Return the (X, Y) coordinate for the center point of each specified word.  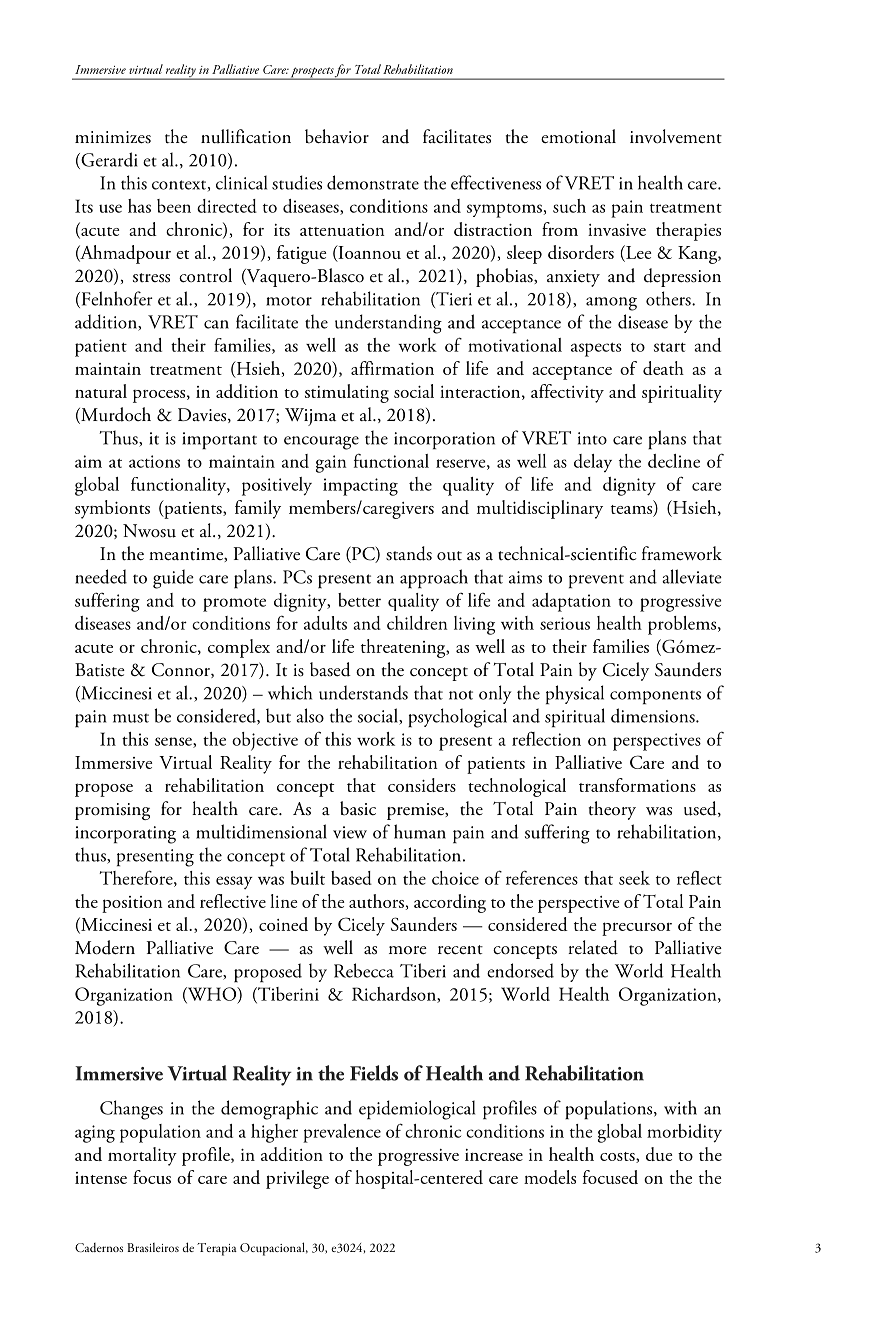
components (655, 697)
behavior (337, 136)
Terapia (217, 1249)
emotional (578, 136)
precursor (637, 929)
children (417, 623)
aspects (596, 349)
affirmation (392, 368)
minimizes (113, 137)
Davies (203, 415)
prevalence (342, 1133)
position (132, 904)
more (408, 950)
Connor (182, 670)
